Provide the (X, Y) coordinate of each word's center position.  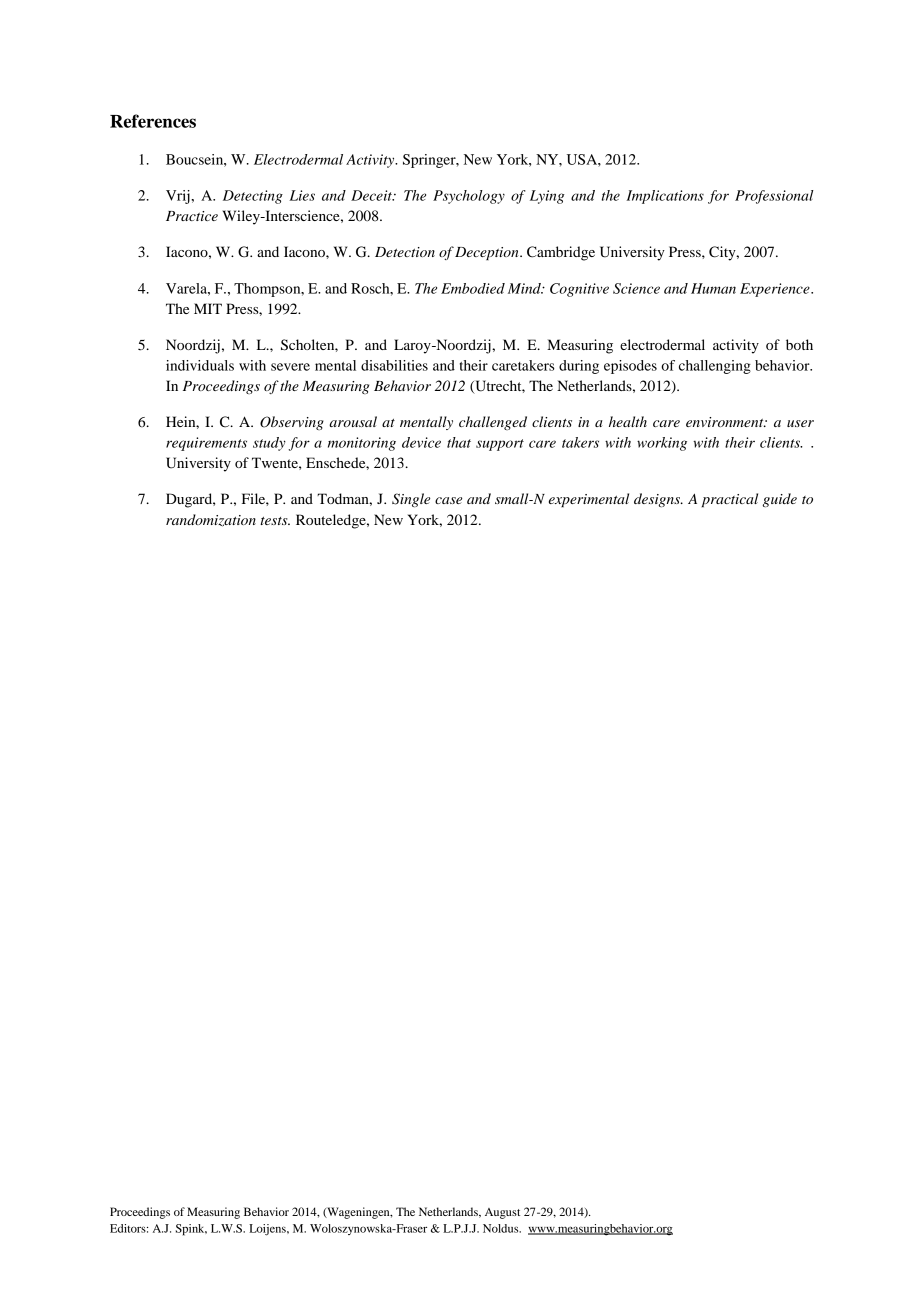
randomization (211, 520)
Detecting (253, 197)
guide (779, 500)
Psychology (469, 197)
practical (730, 500)
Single (411, 500)
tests (275, 521)
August (502, 1213)
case (448, 500)
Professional (774, 197)
